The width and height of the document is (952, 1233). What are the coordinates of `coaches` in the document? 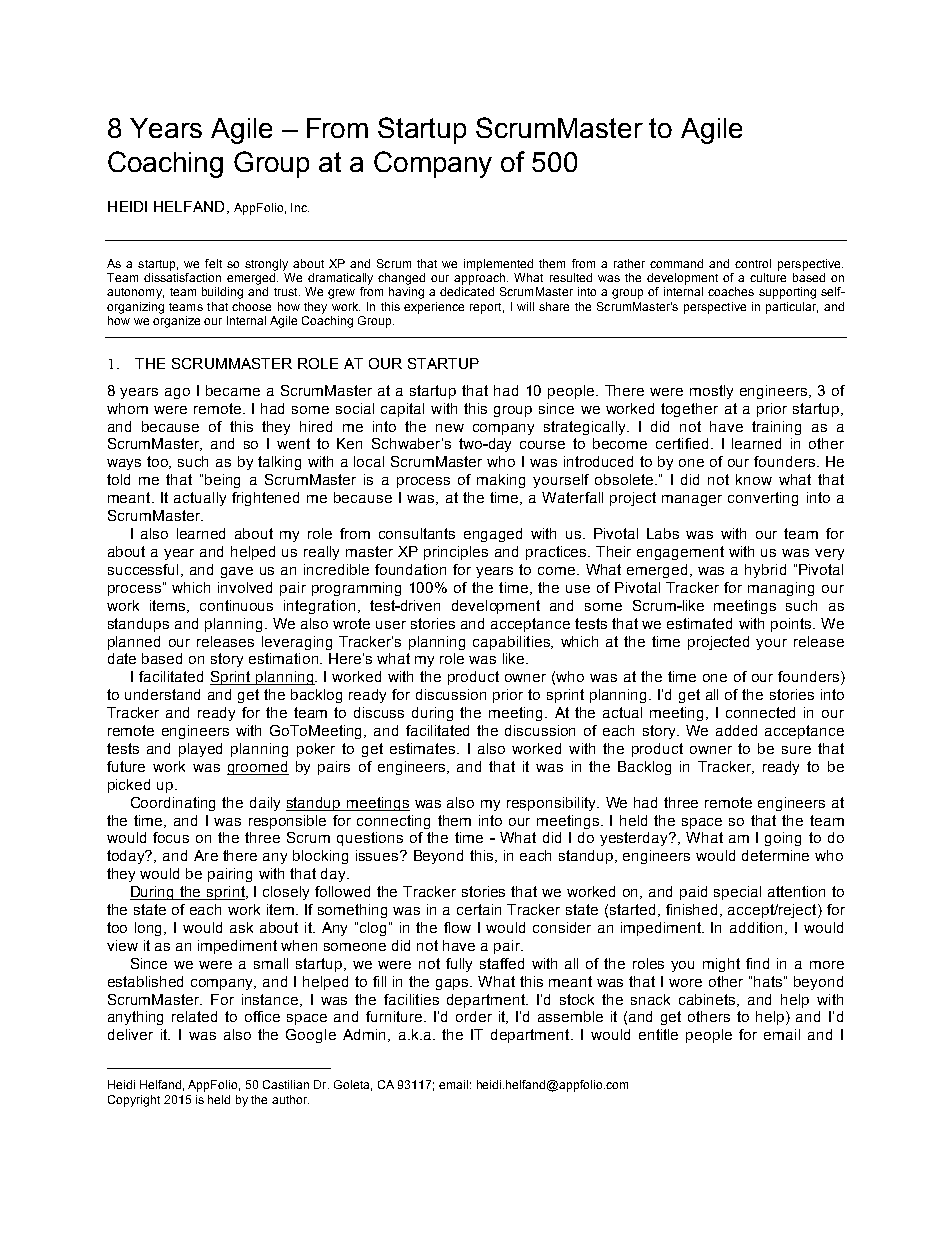 It's located at (731, 291).
